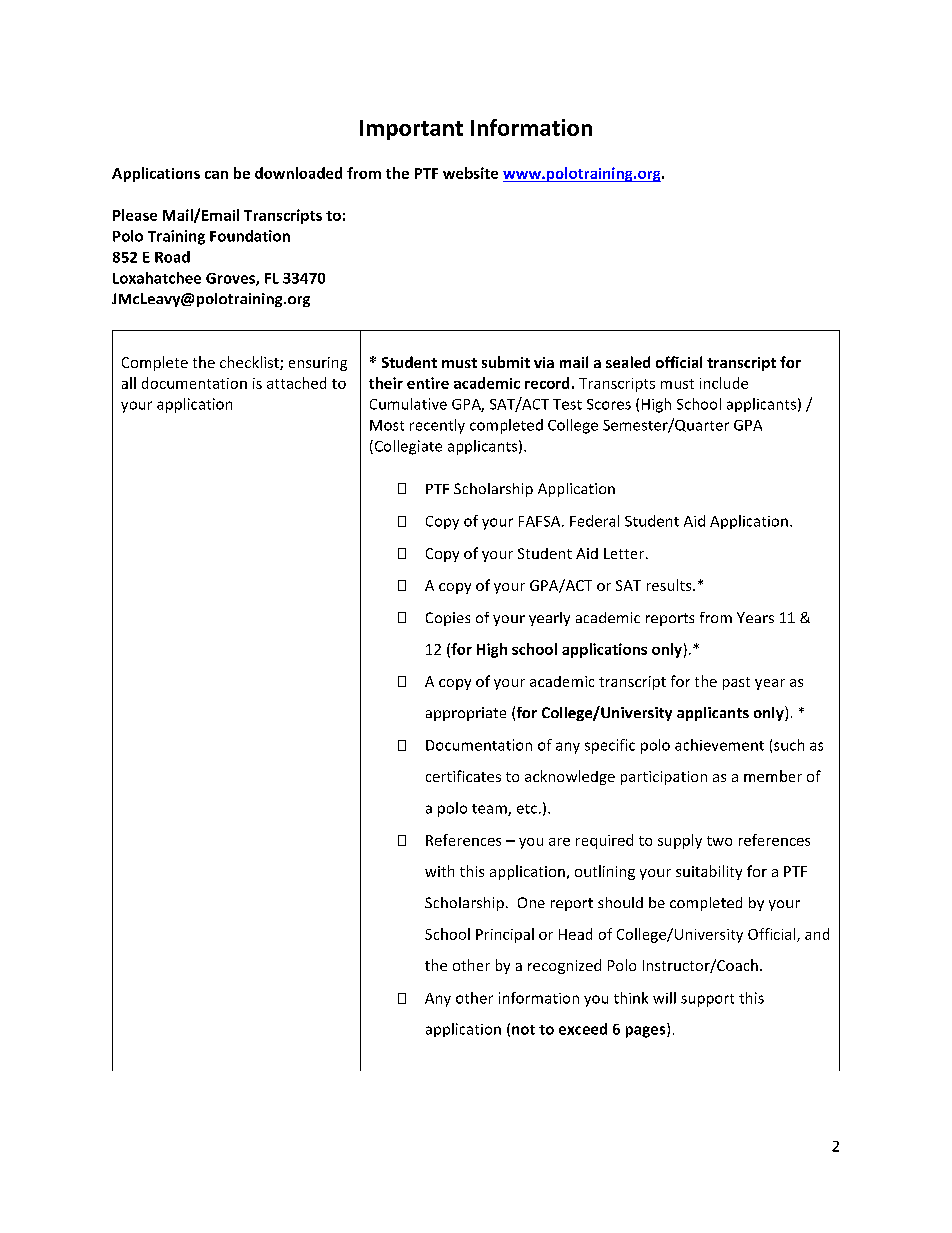  I want to click on not, so click(523, 1030).
